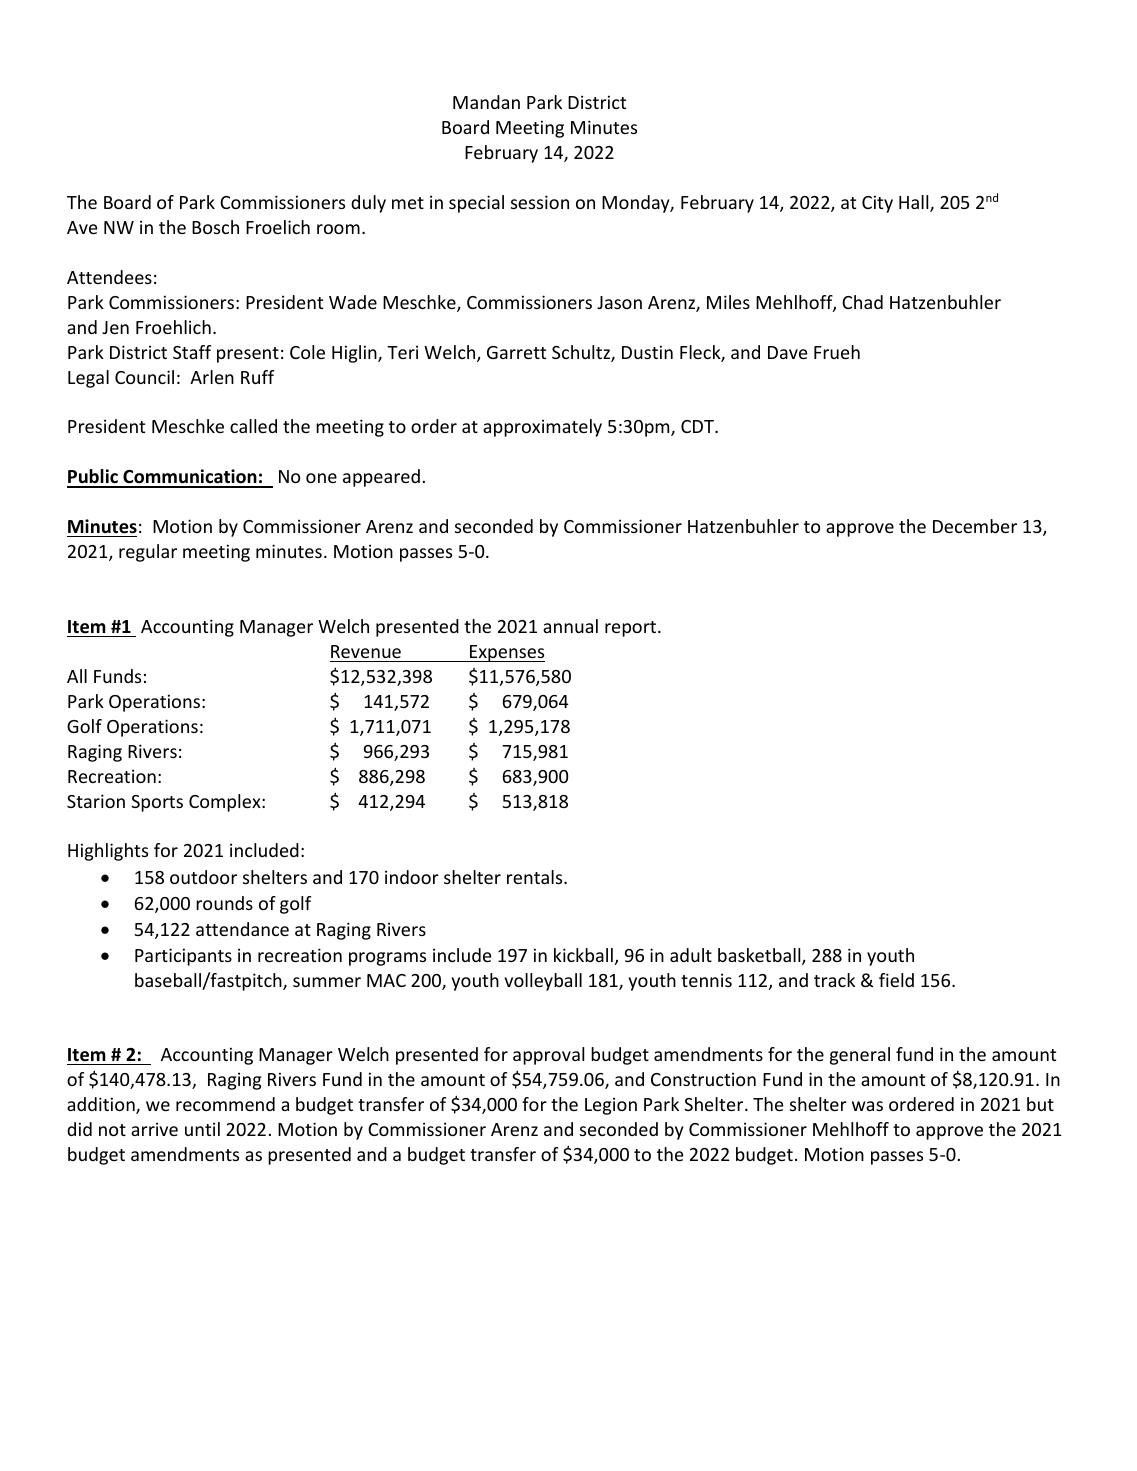 This screenshot has width=1137, height=1471. What do you see at coordinates (632, 629) in the screenshot?
I see `report` at bounding box center [632, 629].
